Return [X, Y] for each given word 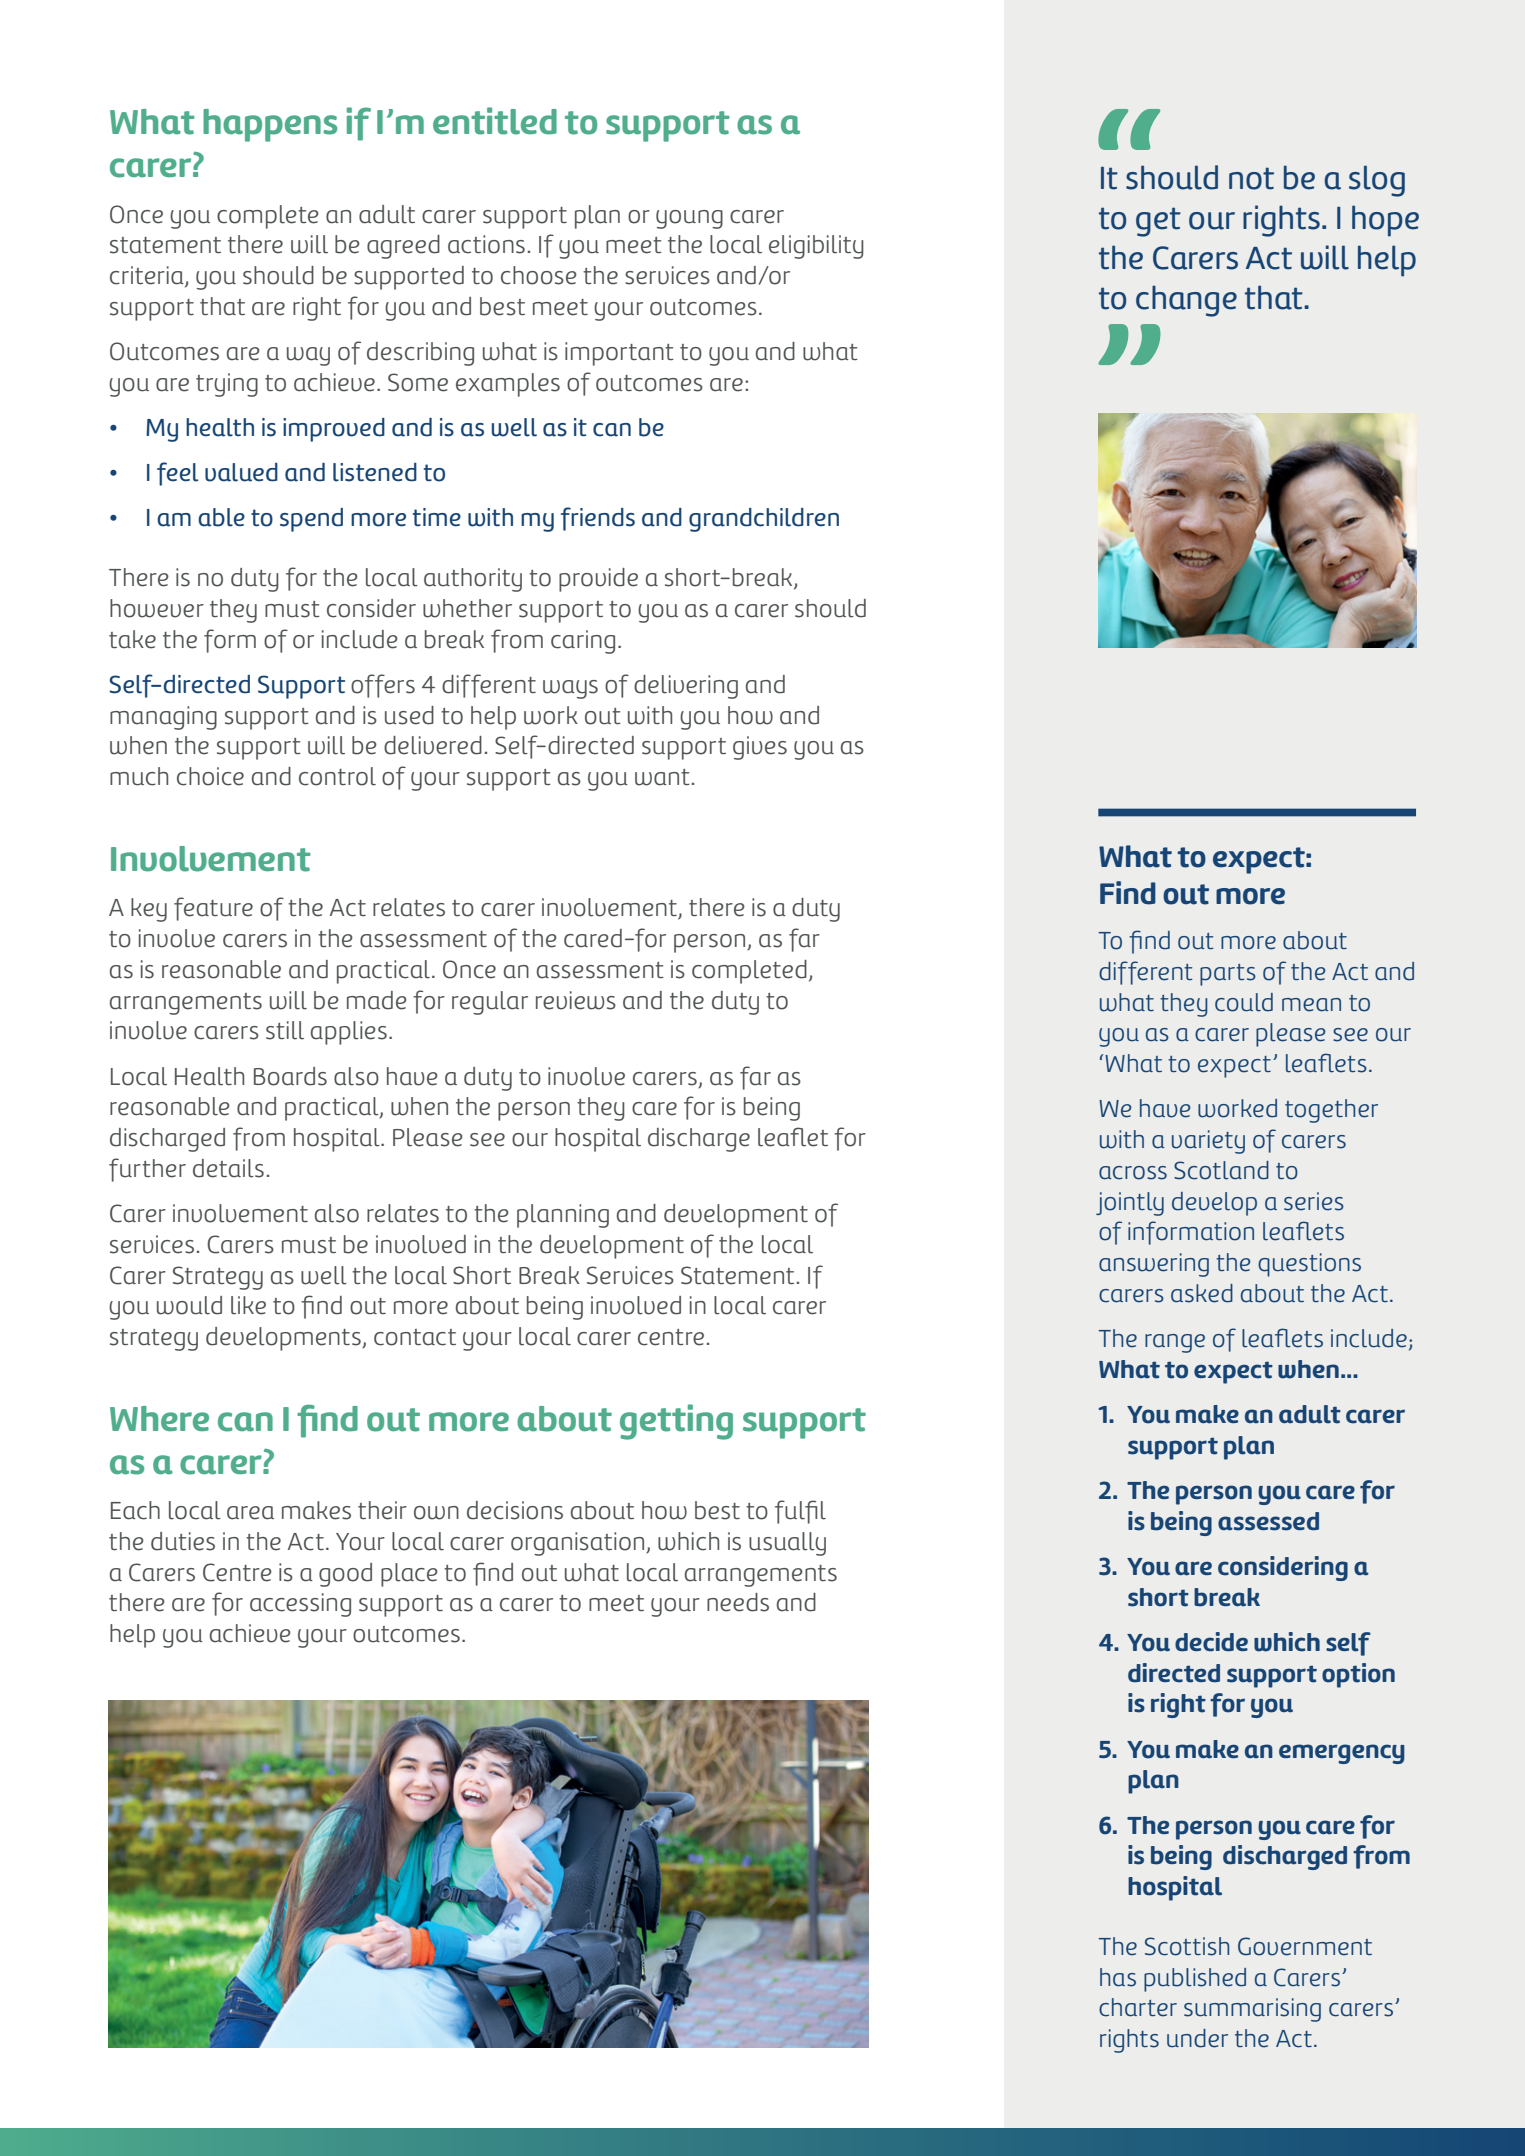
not [1251, 178]
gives [760, 748]
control [337, 776]
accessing [300, 1605]
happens [270, 125]
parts [1228, 975]
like [248, 1305]
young [689, 219]
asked [1202, 1293]
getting [676, 1422]
